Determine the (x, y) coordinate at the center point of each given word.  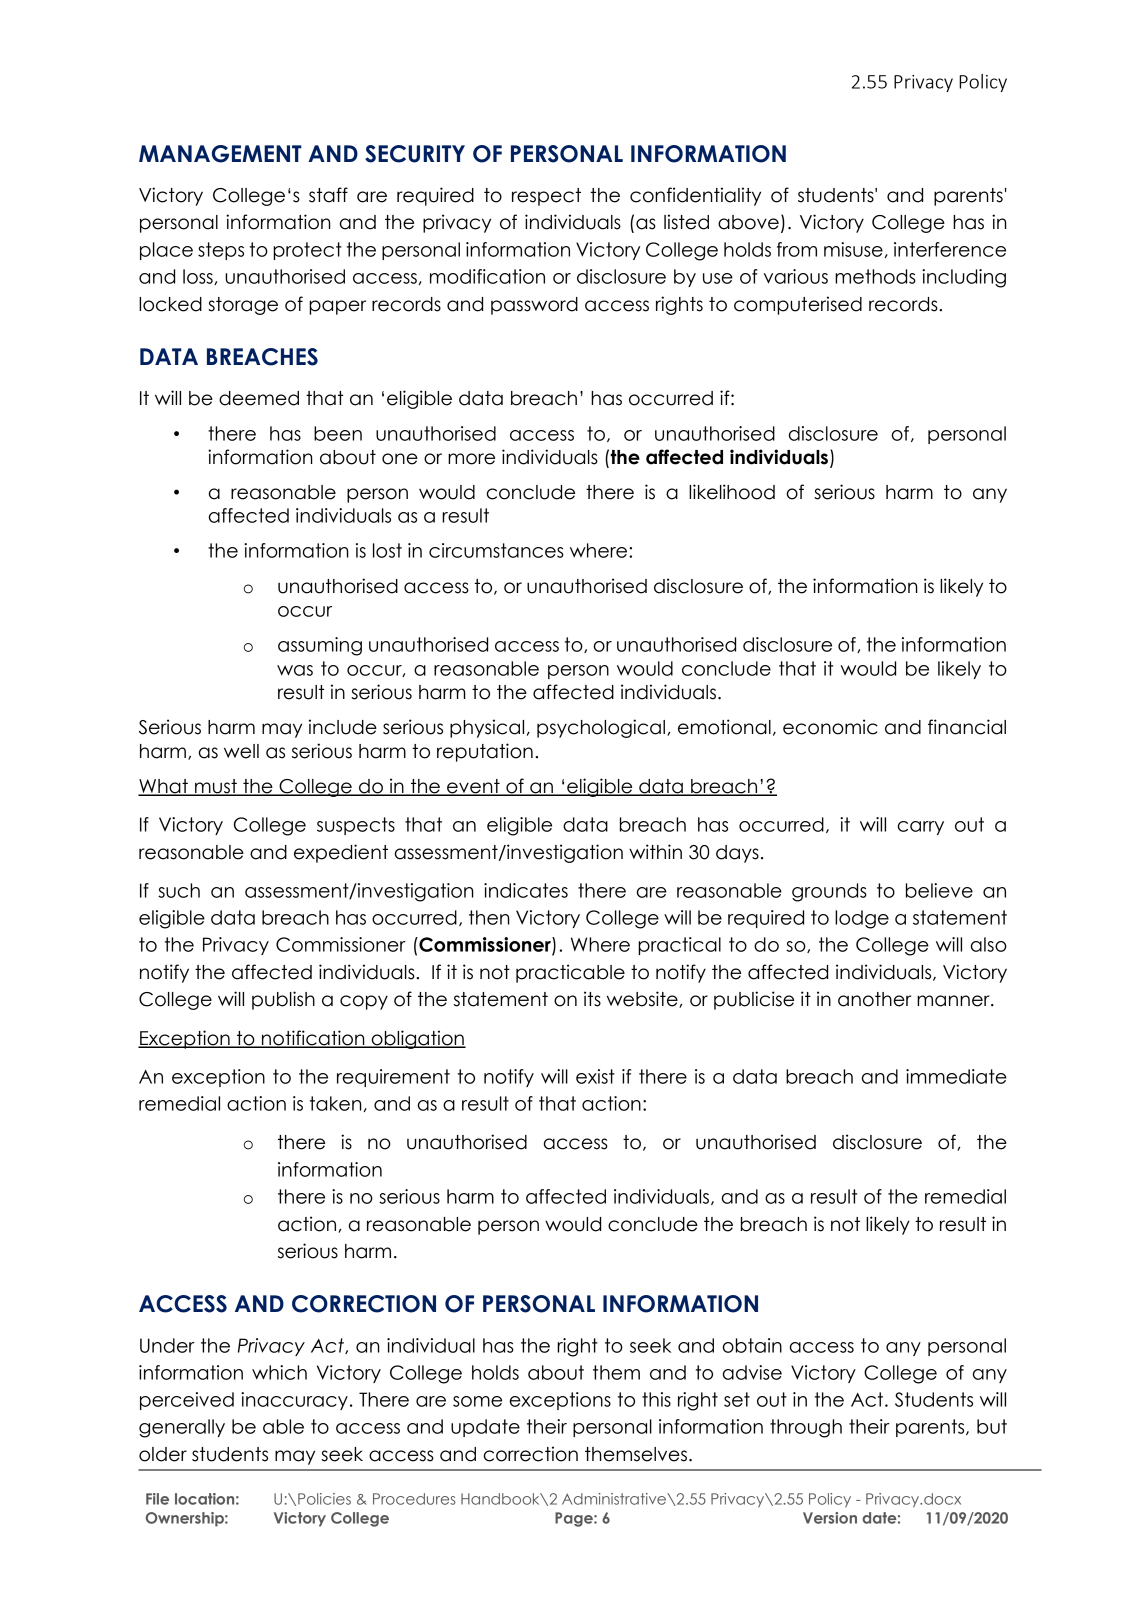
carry (920, 828)
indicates (526, 890)
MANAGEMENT (220, 154)
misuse (853, 249)
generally (182, 1428)
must (216, 787)
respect (546, 197)
